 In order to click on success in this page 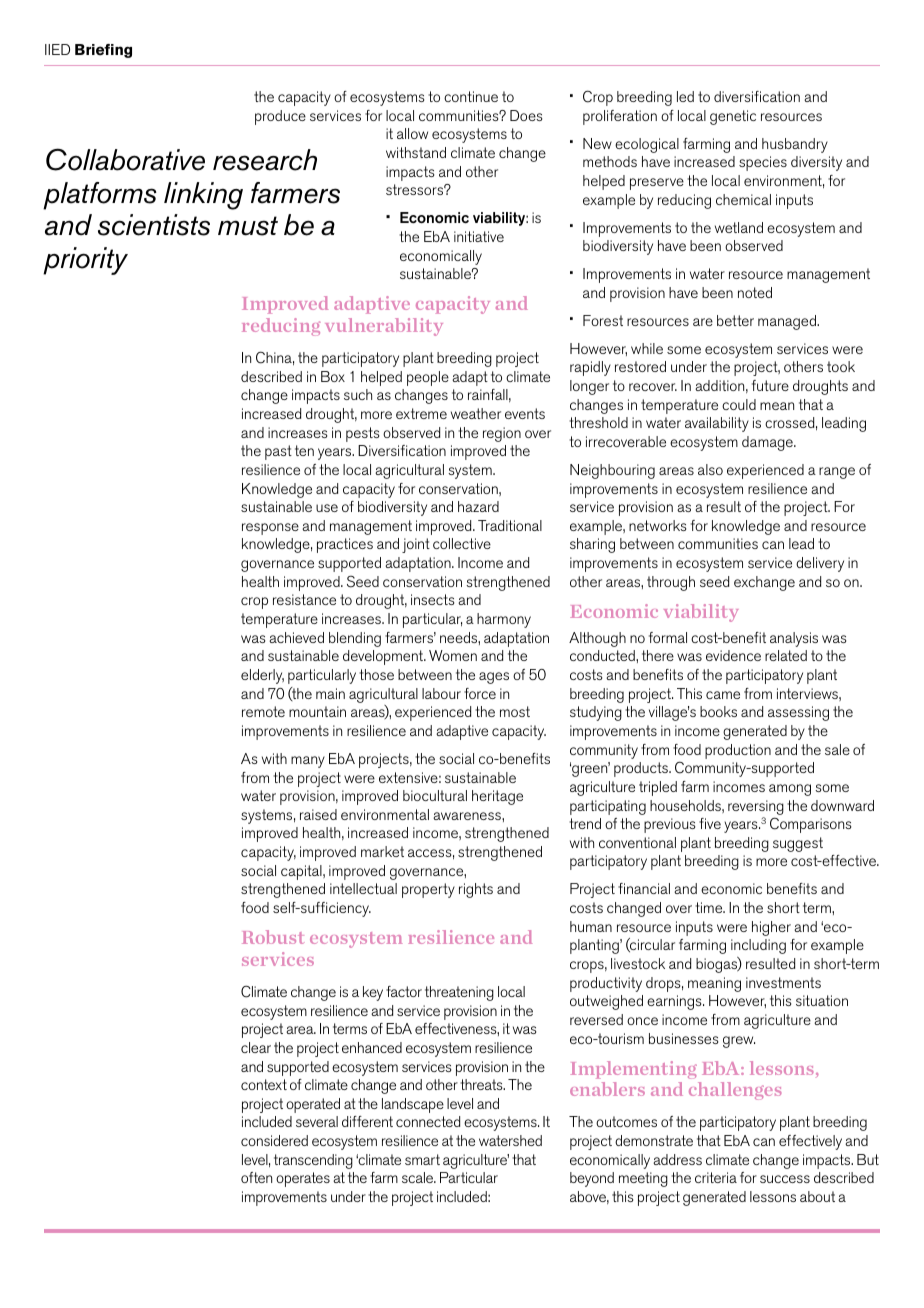, I will do `click(785, 1179)`.
